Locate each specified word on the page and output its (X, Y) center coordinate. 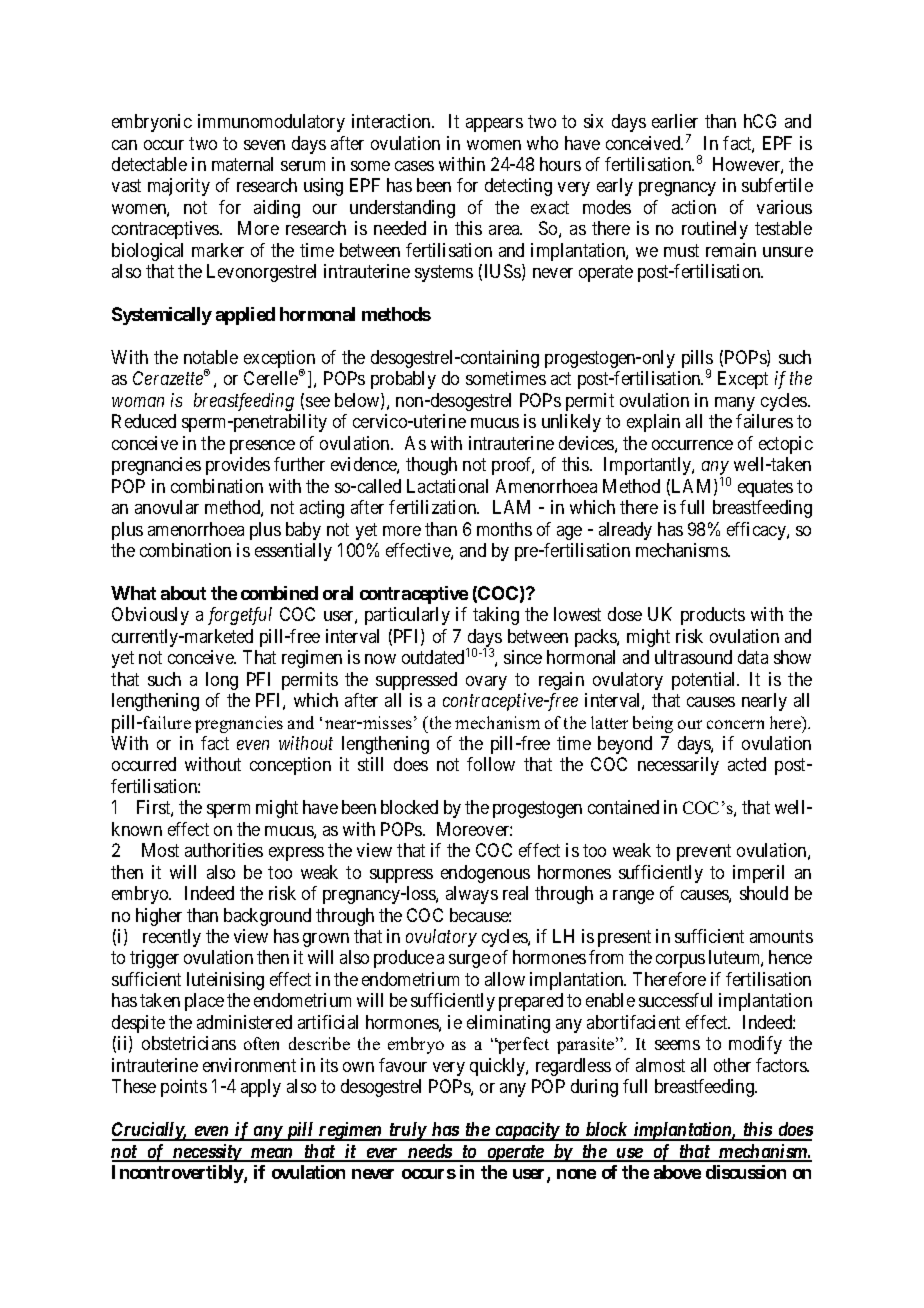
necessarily (678, 766)
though (431, 466)
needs (429, 1152)
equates (765, 488)
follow (491, 764)
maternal (242, 164)
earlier (675, 121)
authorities (224, 850)
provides (238, 466)
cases (414, 166)
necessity (206, 1153)
